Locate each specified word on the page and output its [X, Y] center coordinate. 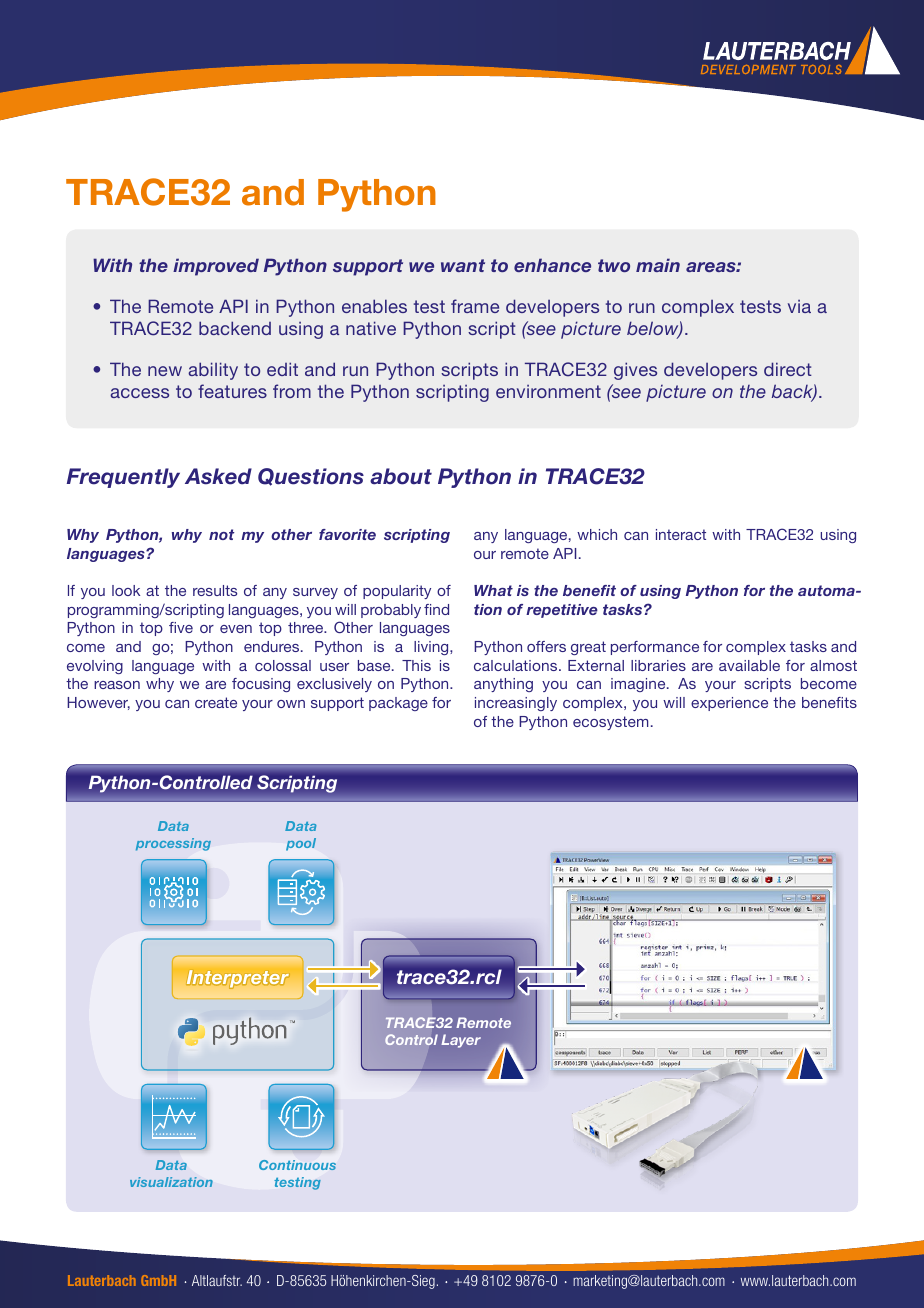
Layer [461, 1041]
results [215, 590]
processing [173, 844]
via [799, 306]
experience [729, 704]
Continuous [297, 1165]
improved [216, 267]
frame [475, 306]
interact [681, 534]
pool [301, 844]
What [493, 590]
